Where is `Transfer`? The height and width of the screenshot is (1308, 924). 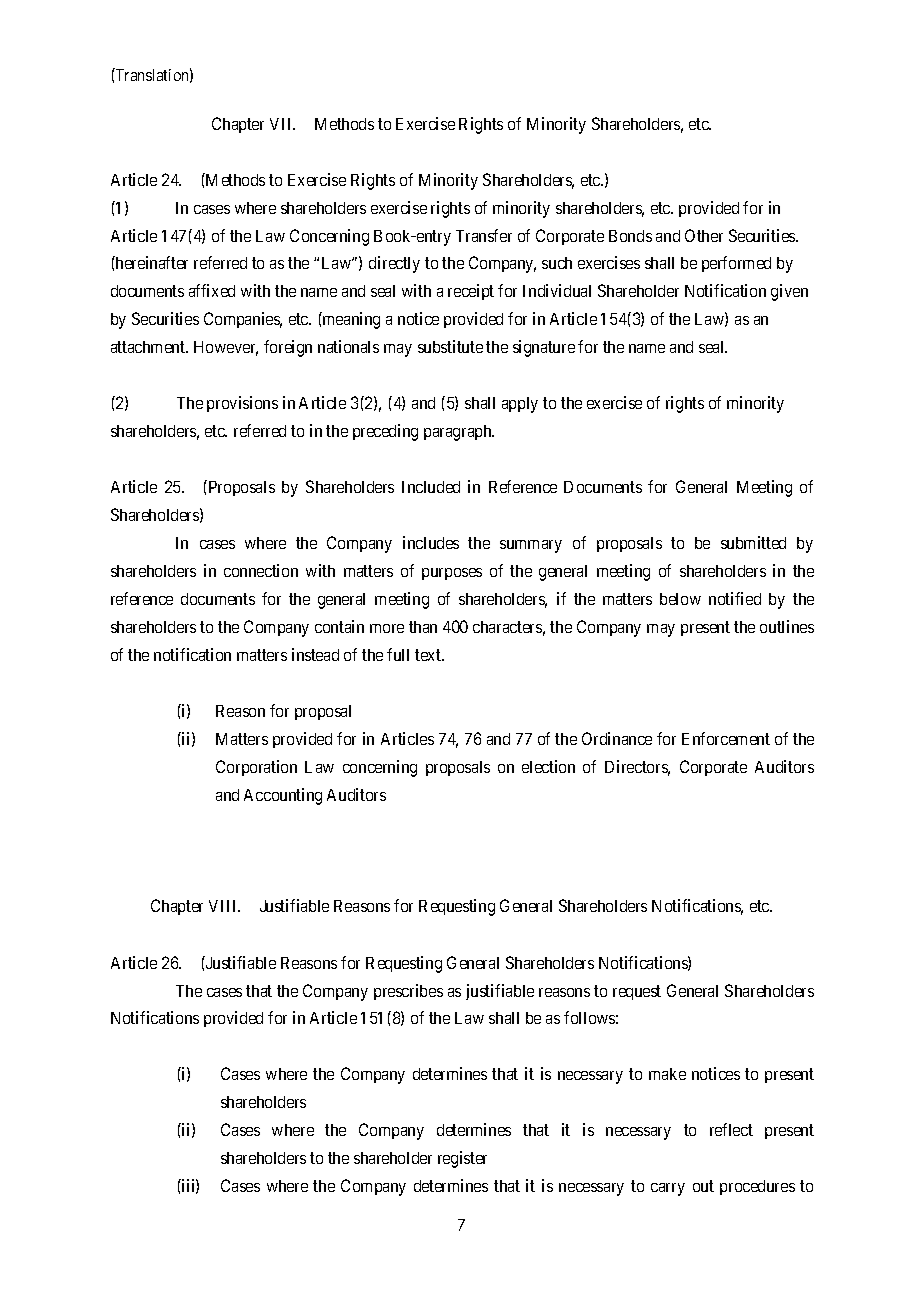 Transfer is located at coordinates (484, 235).
